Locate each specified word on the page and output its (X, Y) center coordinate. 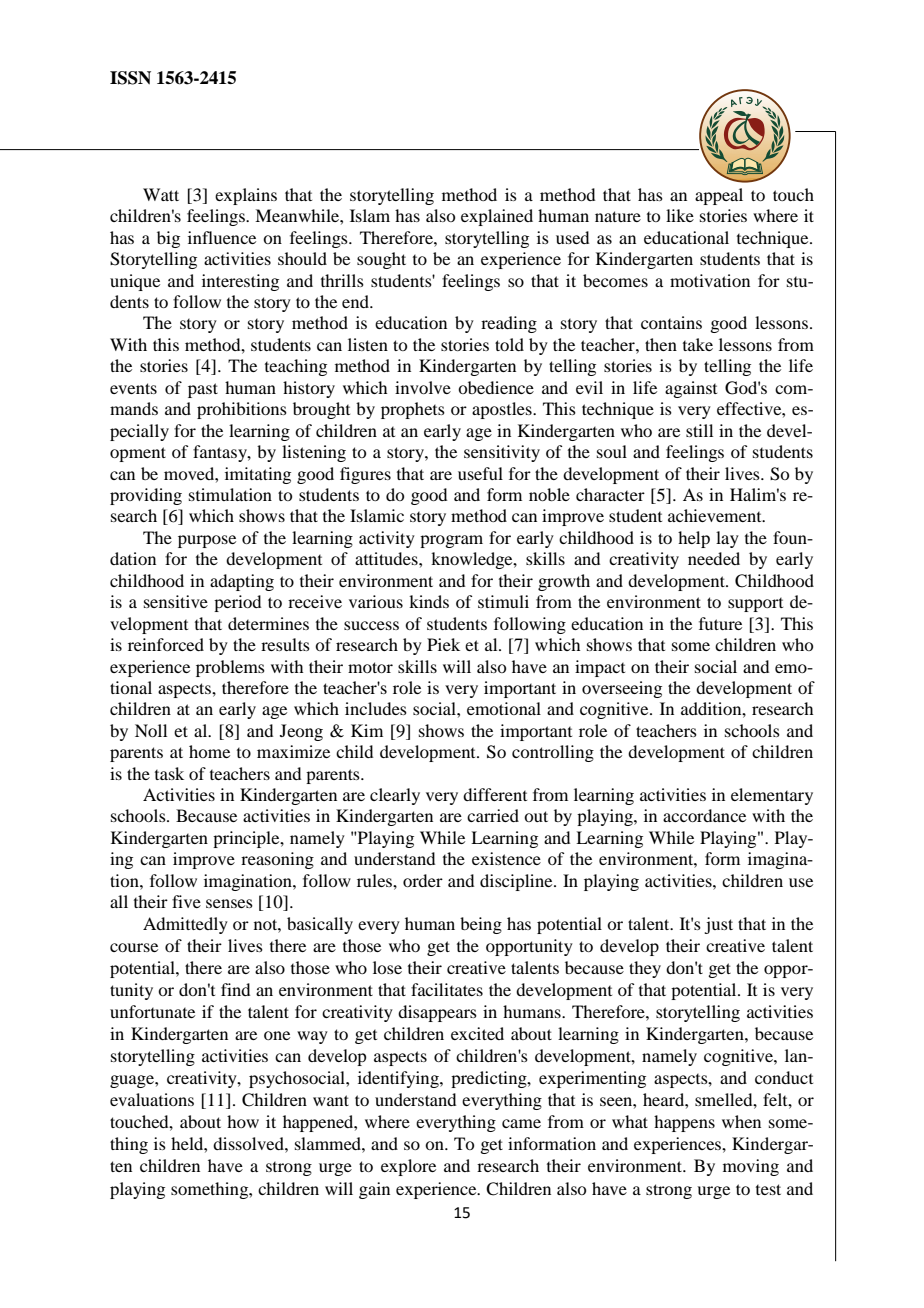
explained (497, 217)
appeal (719, 196)
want (331, 1100)
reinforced (166, 644)
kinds (429, 601)
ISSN (130, 78)
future (720, 623)
